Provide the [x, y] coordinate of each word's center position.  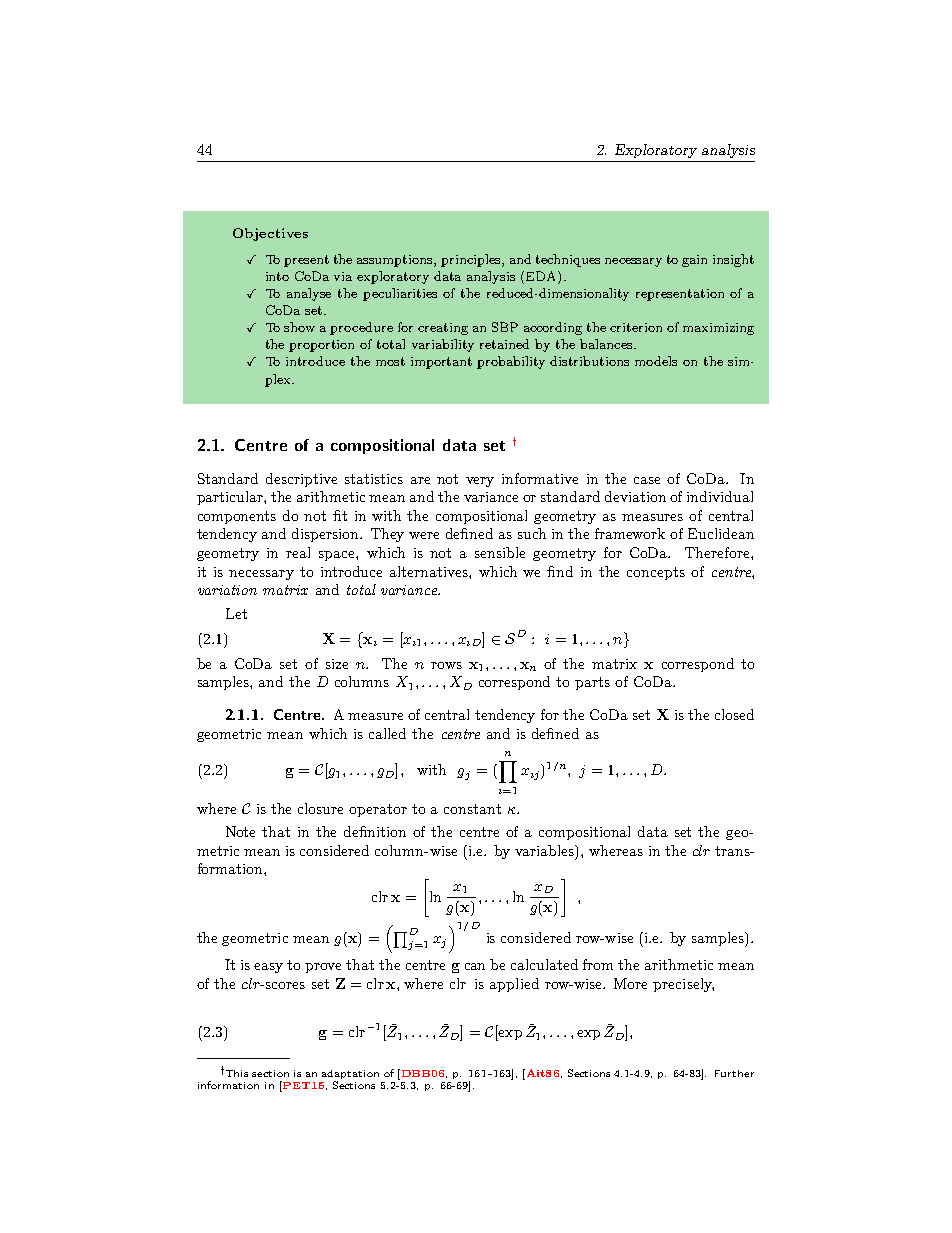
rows [446, 665]
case [647, 480]
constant [472, 809]
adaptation [350, 1074]
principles [472, 260]
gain [694, 261]
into [277, 276]
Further [734, 1073]
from [598, 964]
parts [592, 683]
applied [514, 985]
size [337, 664]
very [480, 482]
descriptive [301, 480]
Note [240, 831]
